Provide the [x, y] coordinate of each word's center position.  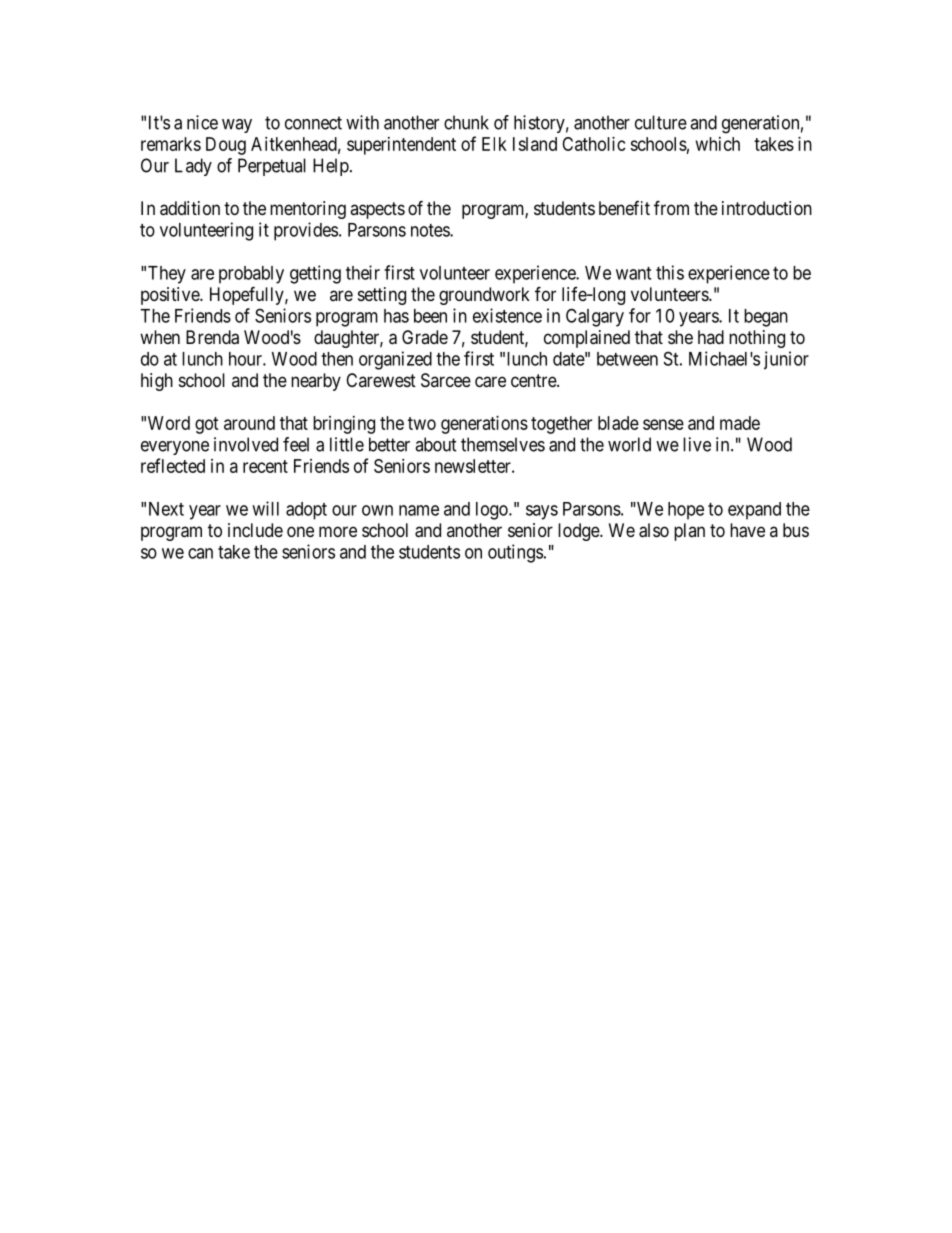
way [237, 126]
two [422, 423]
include [255, 530]
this [670, 272]
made [740, 423]
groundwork [484, 296]
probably [251, 275]
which [718, 144]
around [249, 423]
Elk [494, 144]
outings [515, 553]
